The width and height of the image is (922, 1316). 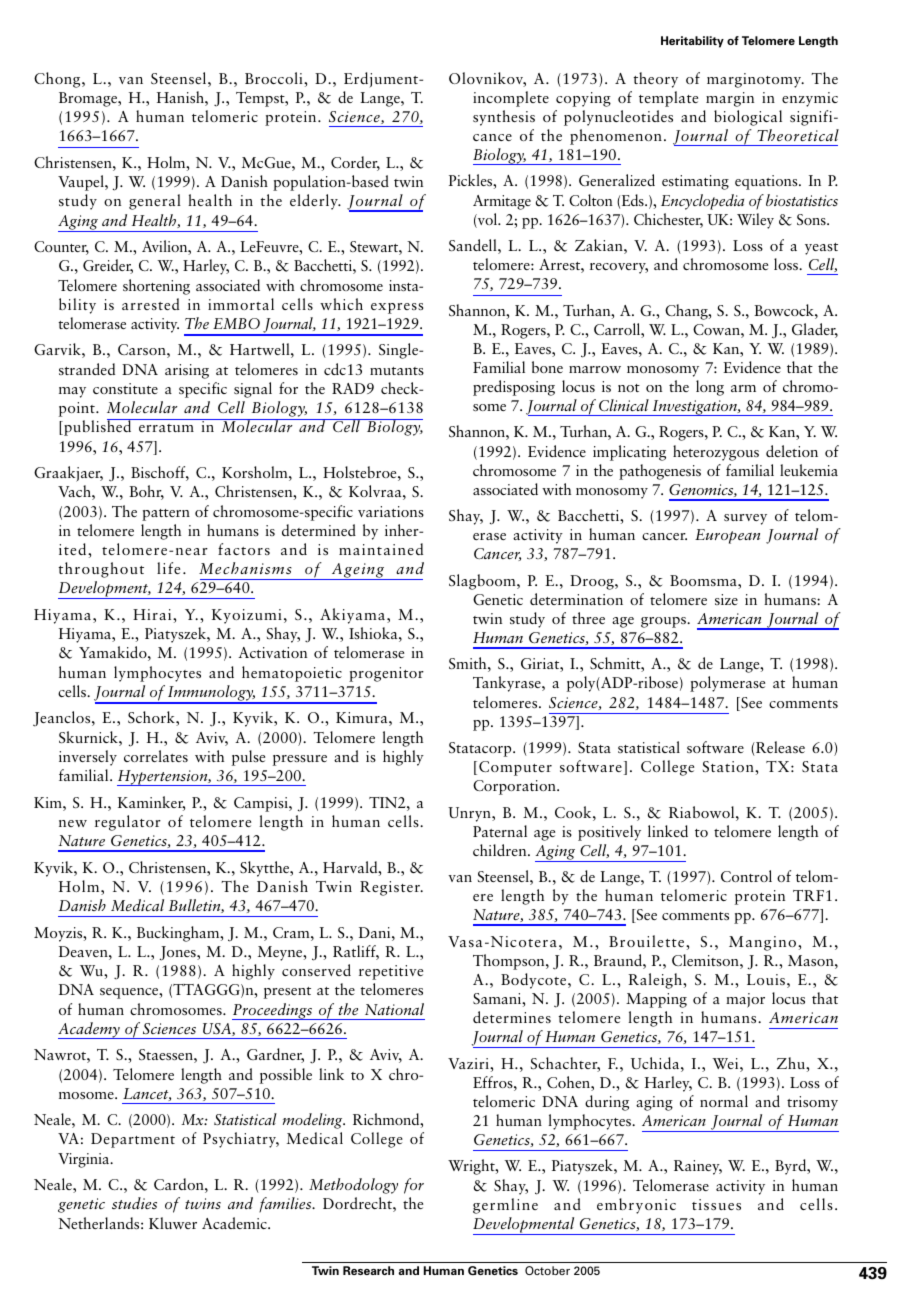 I want to click on Kluwer, so click(x=173, y=1223).
